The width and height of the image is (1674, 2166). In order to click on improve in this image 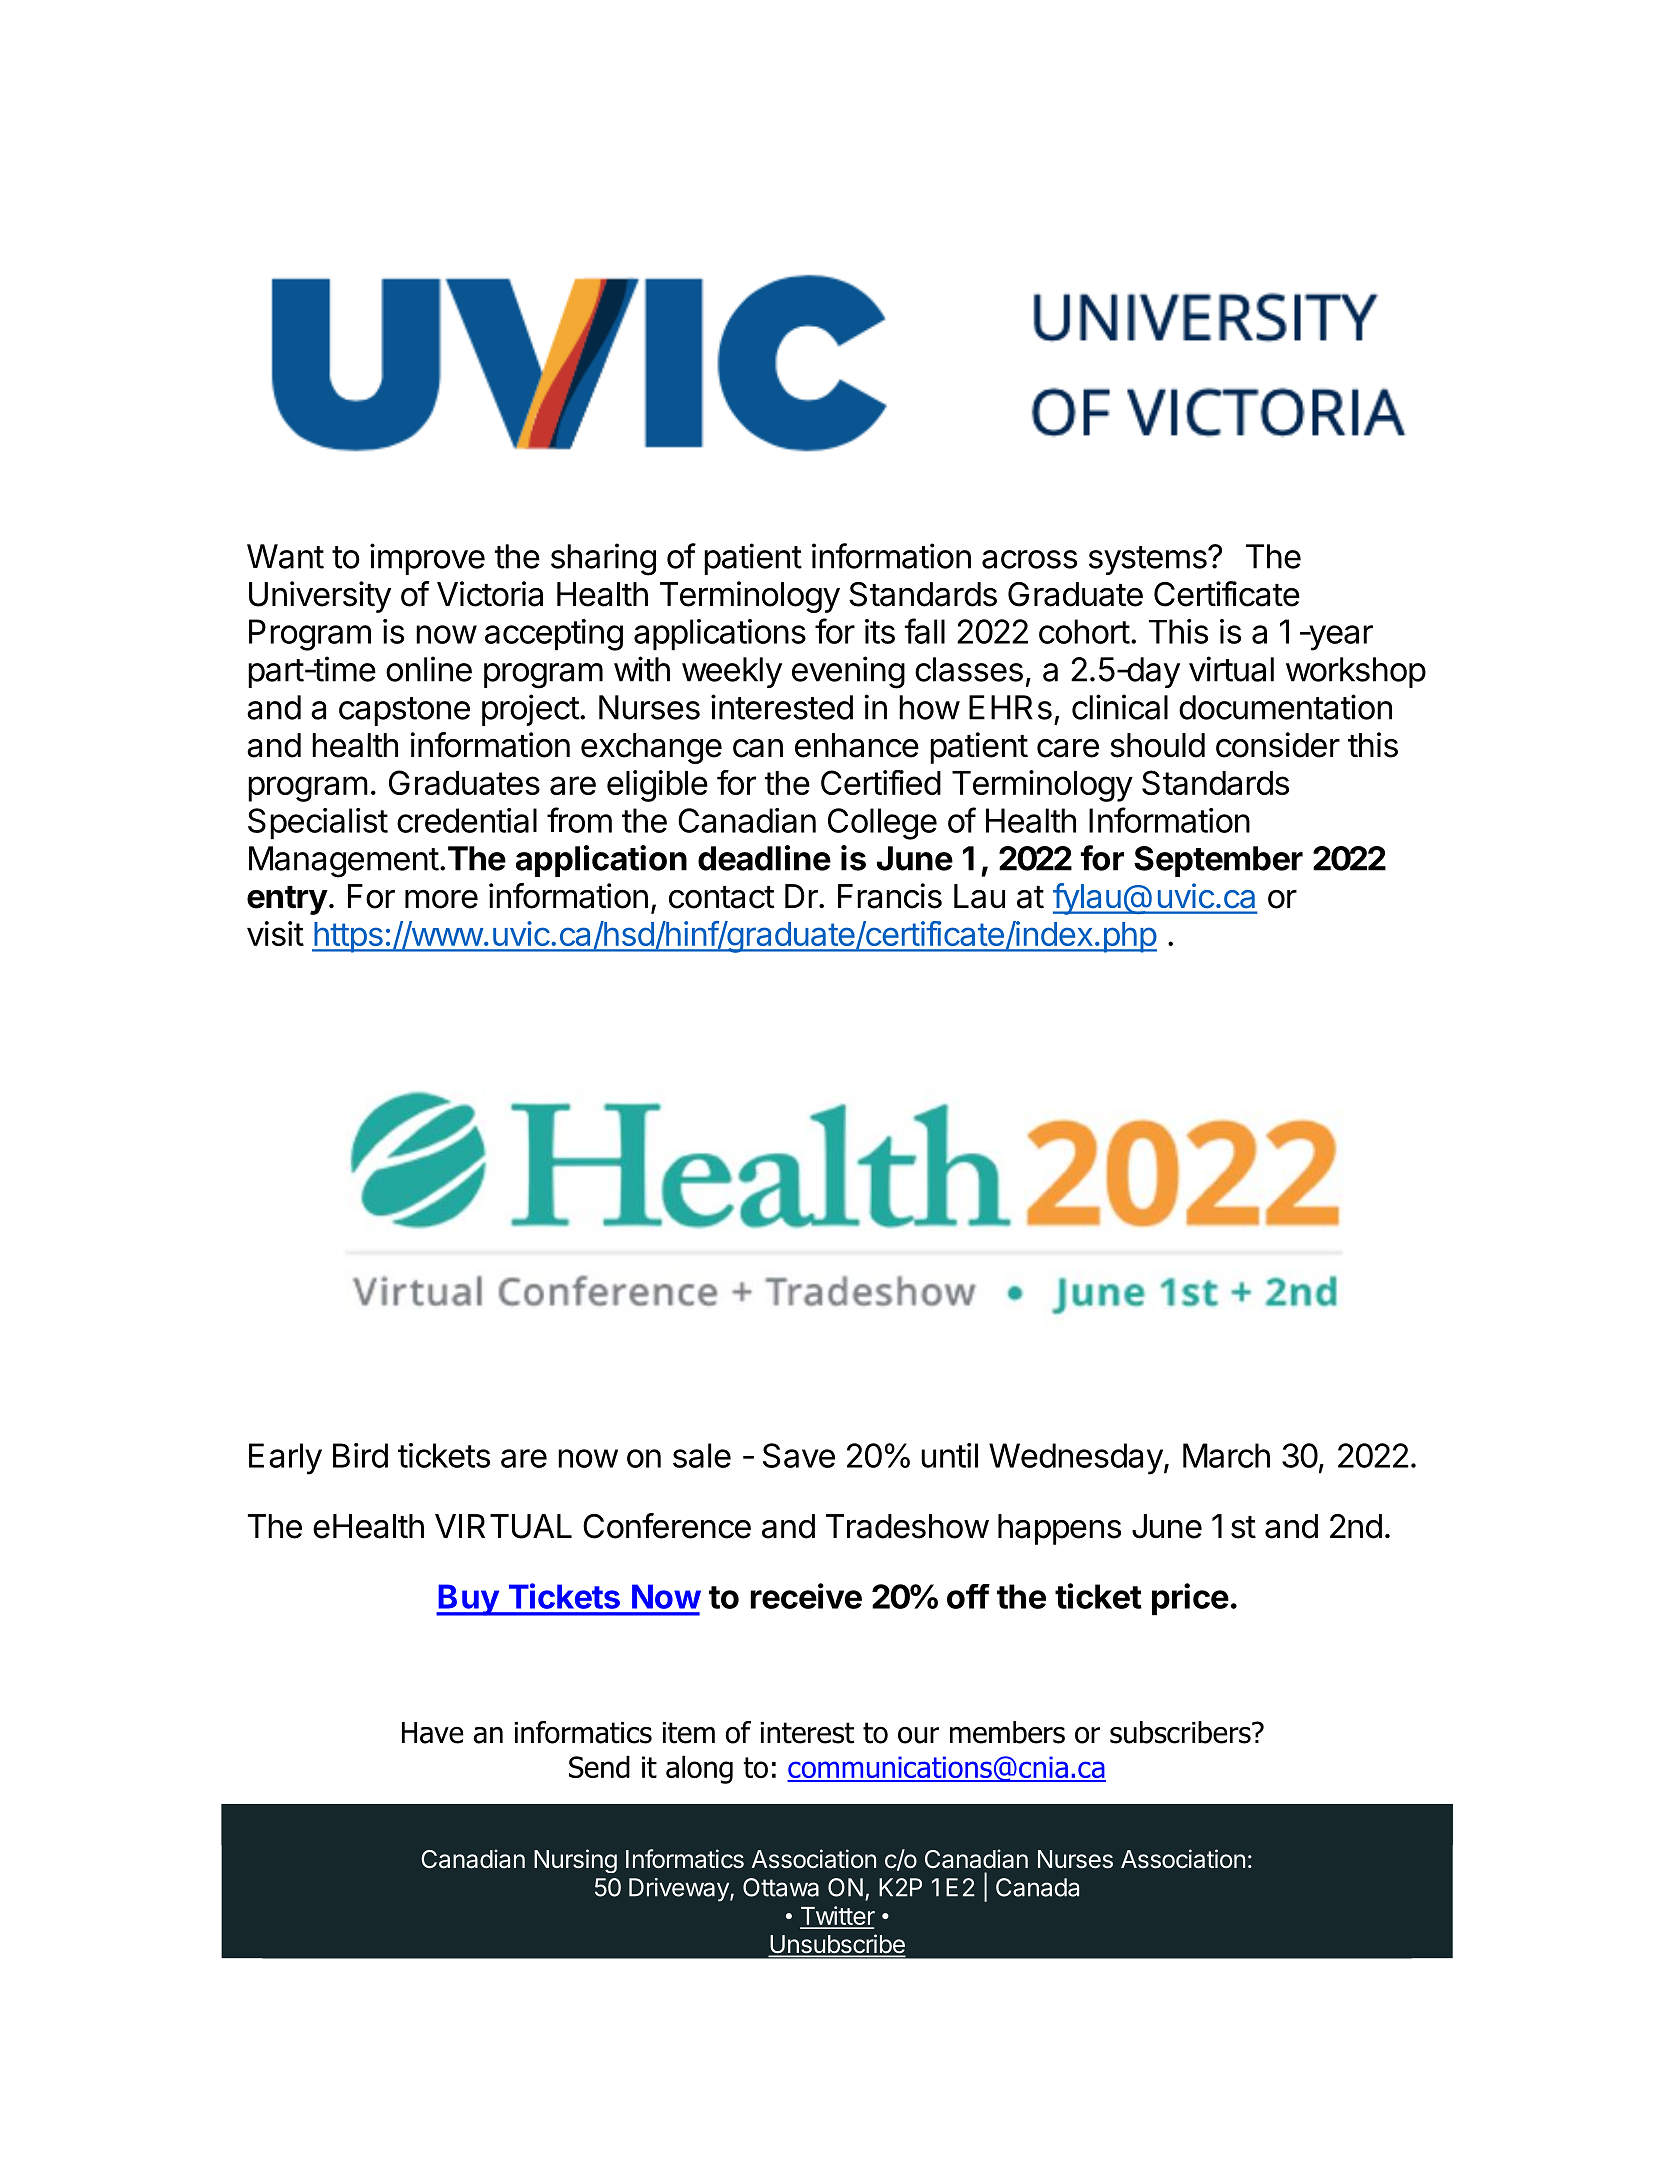, I will do `click(427, 559)`.
